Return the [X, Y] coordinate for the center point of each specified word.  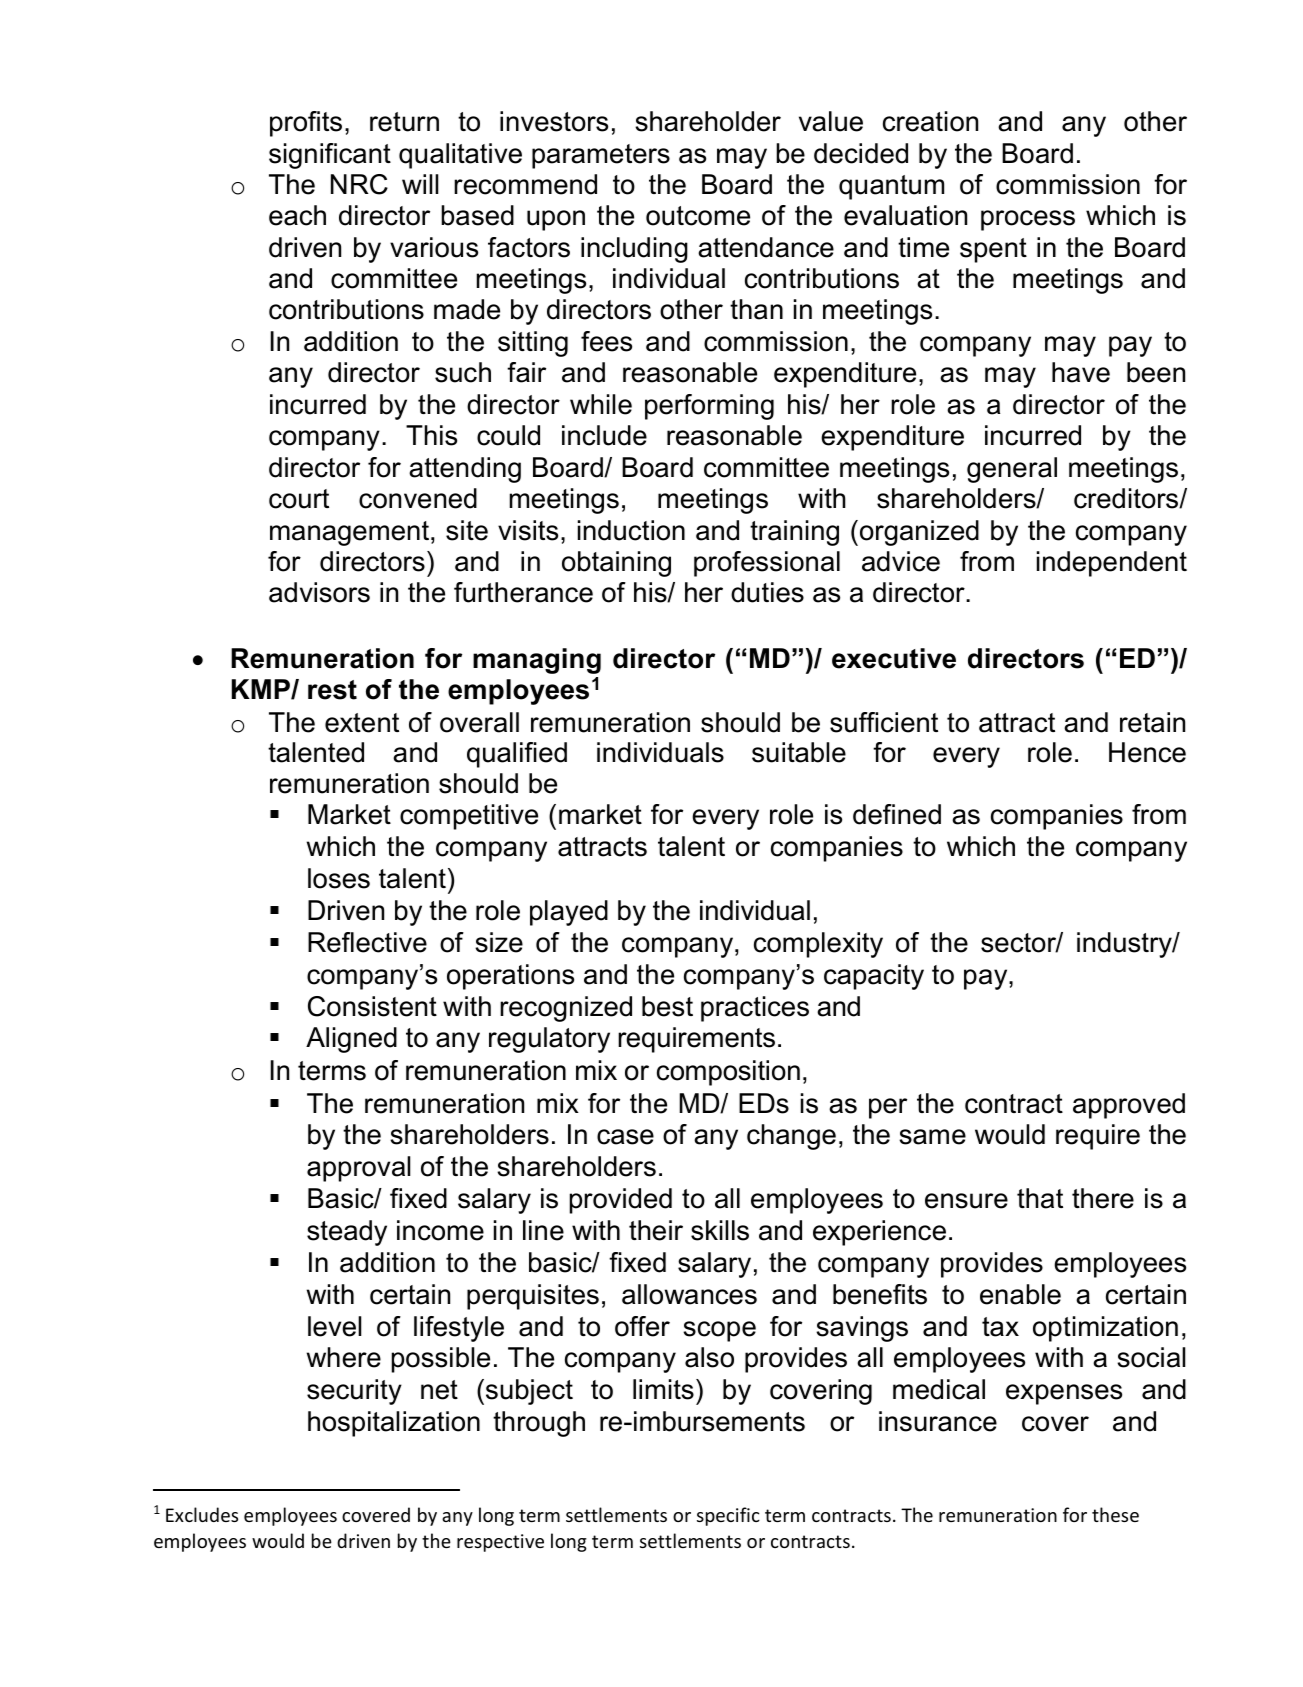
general [1012, 470]
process [1028, 220]
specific [728, 1516]
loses [339, 878]
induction [631, 530]
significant [330, 156]
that [1040, 1198]
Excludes [202, 1514]
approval [358, 1169]
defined [897, 814]
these [1115, 1514]
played [569, 913]
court [299, 499]
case [625, 1137]
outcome [698, 216]
